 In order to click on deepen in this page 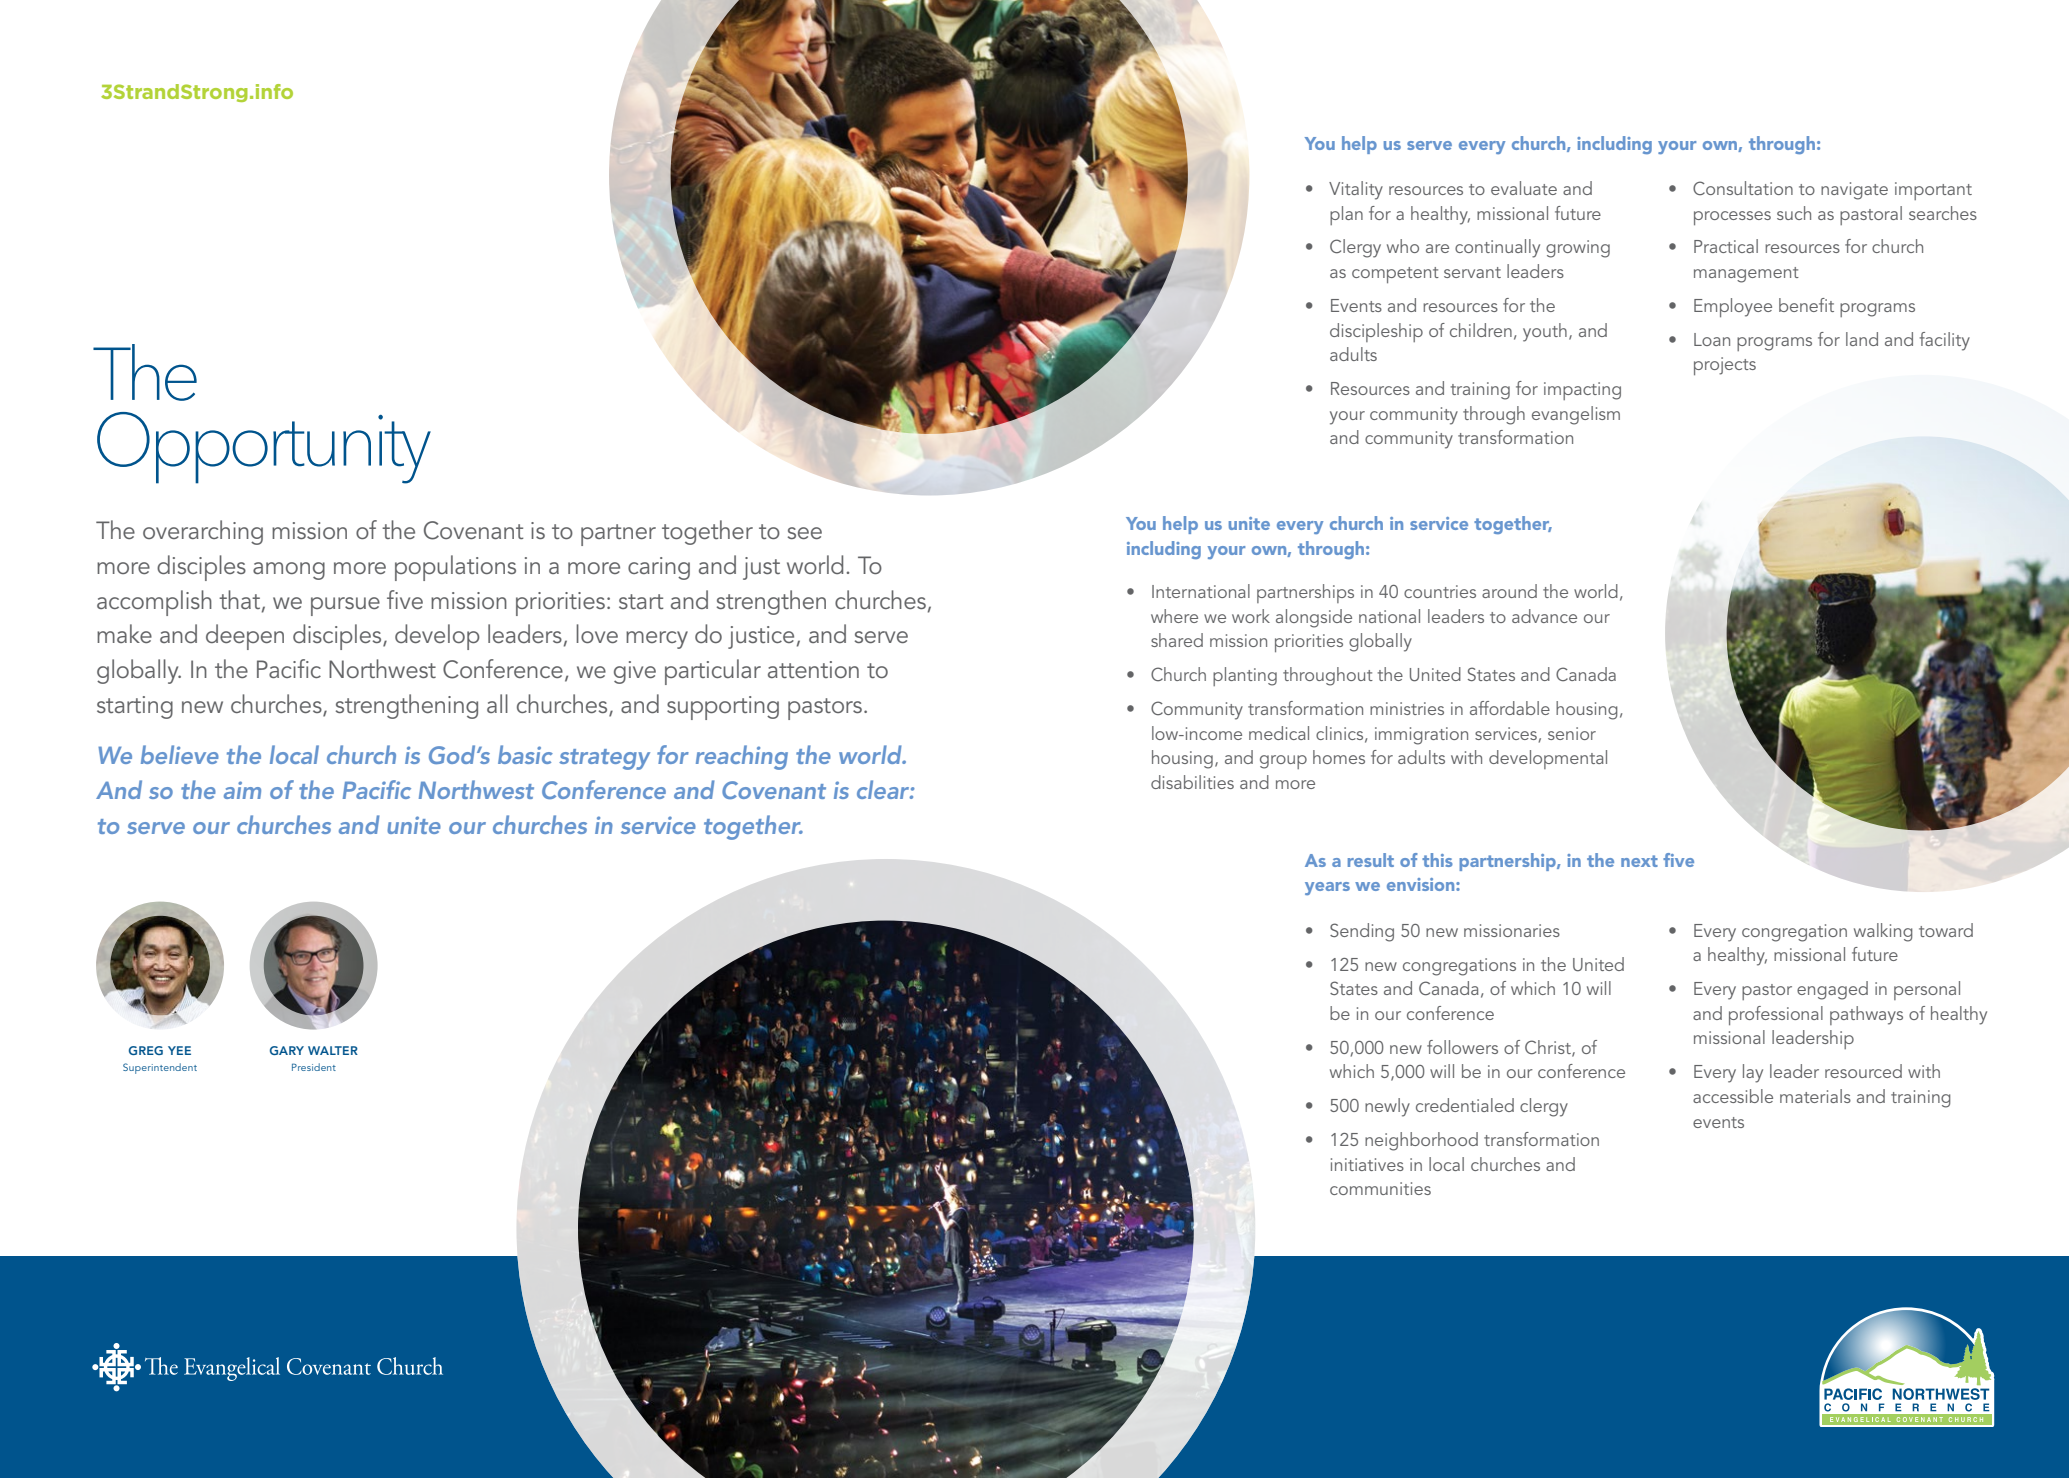, I will do `click(245, 637)`.
